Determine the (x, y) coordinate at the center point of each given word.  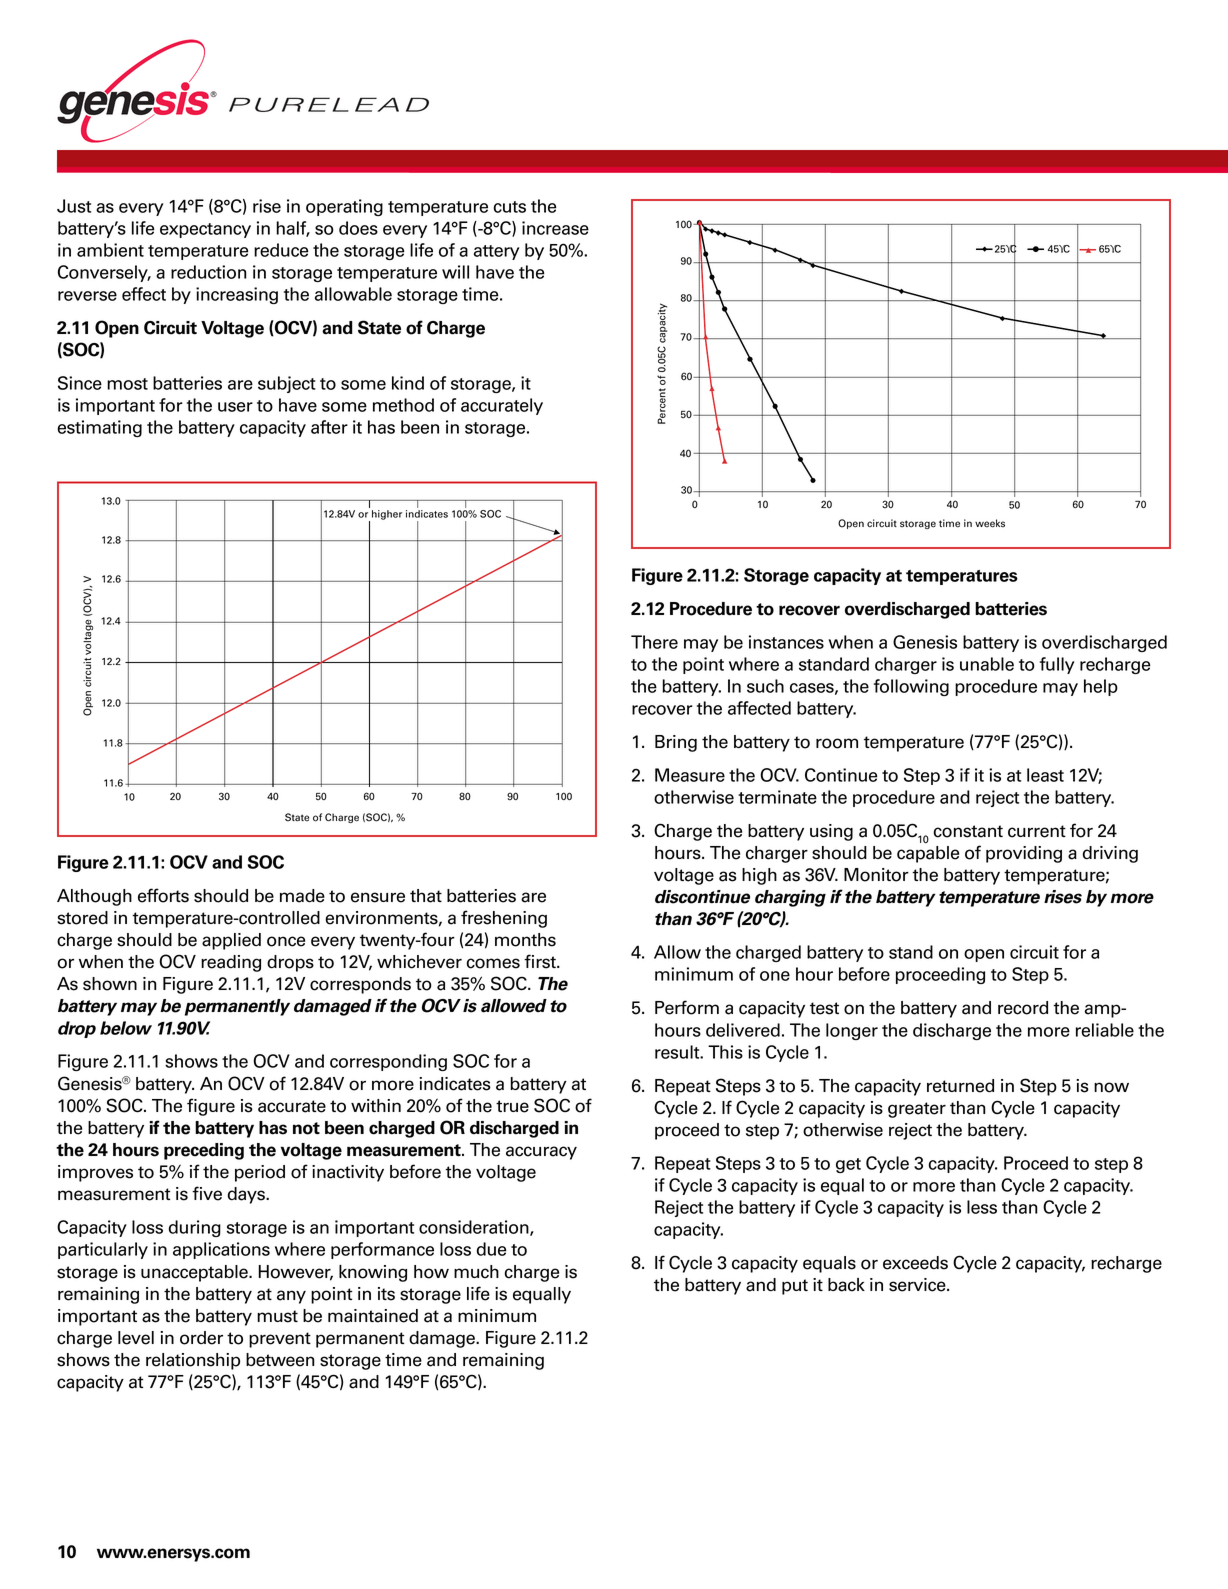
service (918, 1285)
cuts (510, 207)
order (201, 1338)
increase (555, 228)
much (476, 1272)
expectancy (205, 230)
